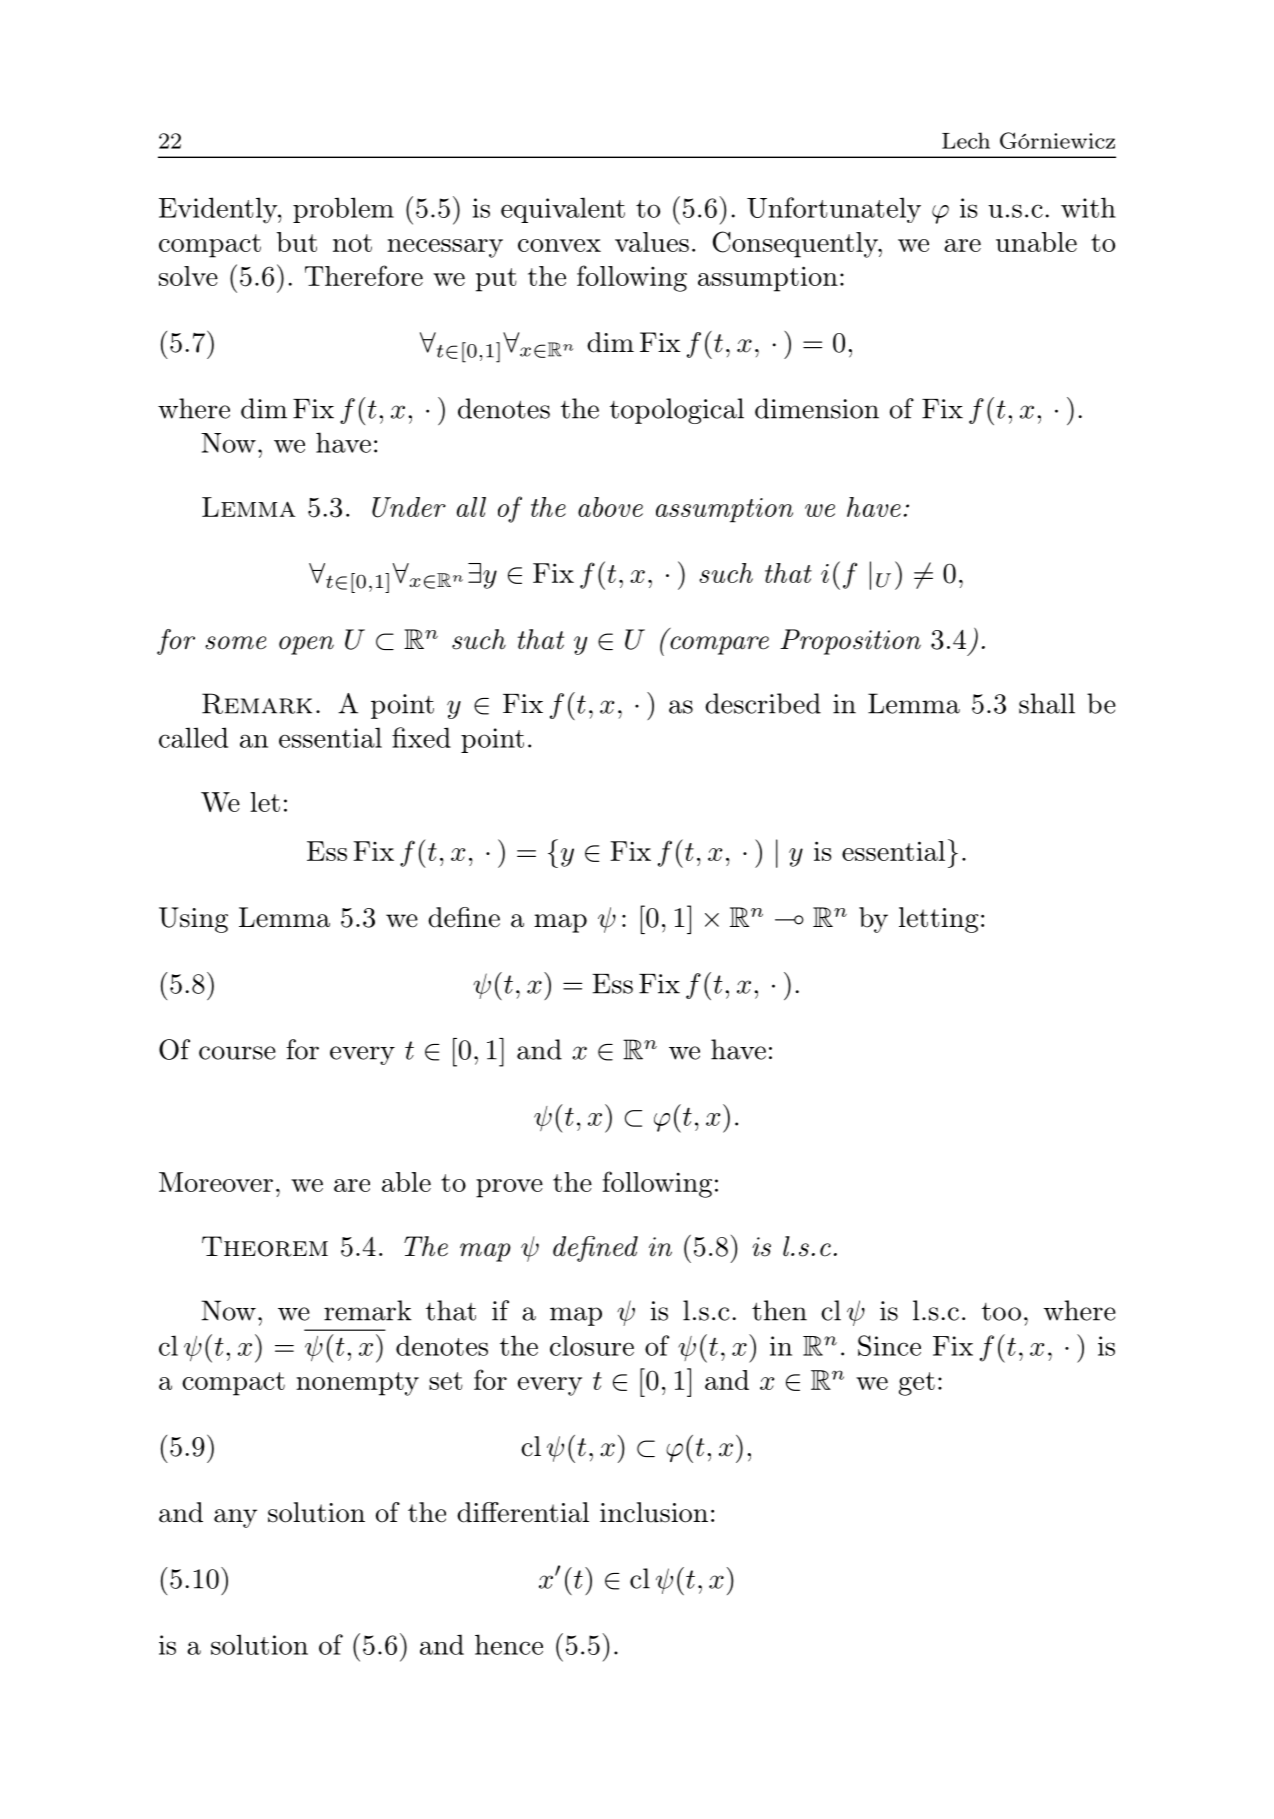  I want to click on values, so click(652, 242).
